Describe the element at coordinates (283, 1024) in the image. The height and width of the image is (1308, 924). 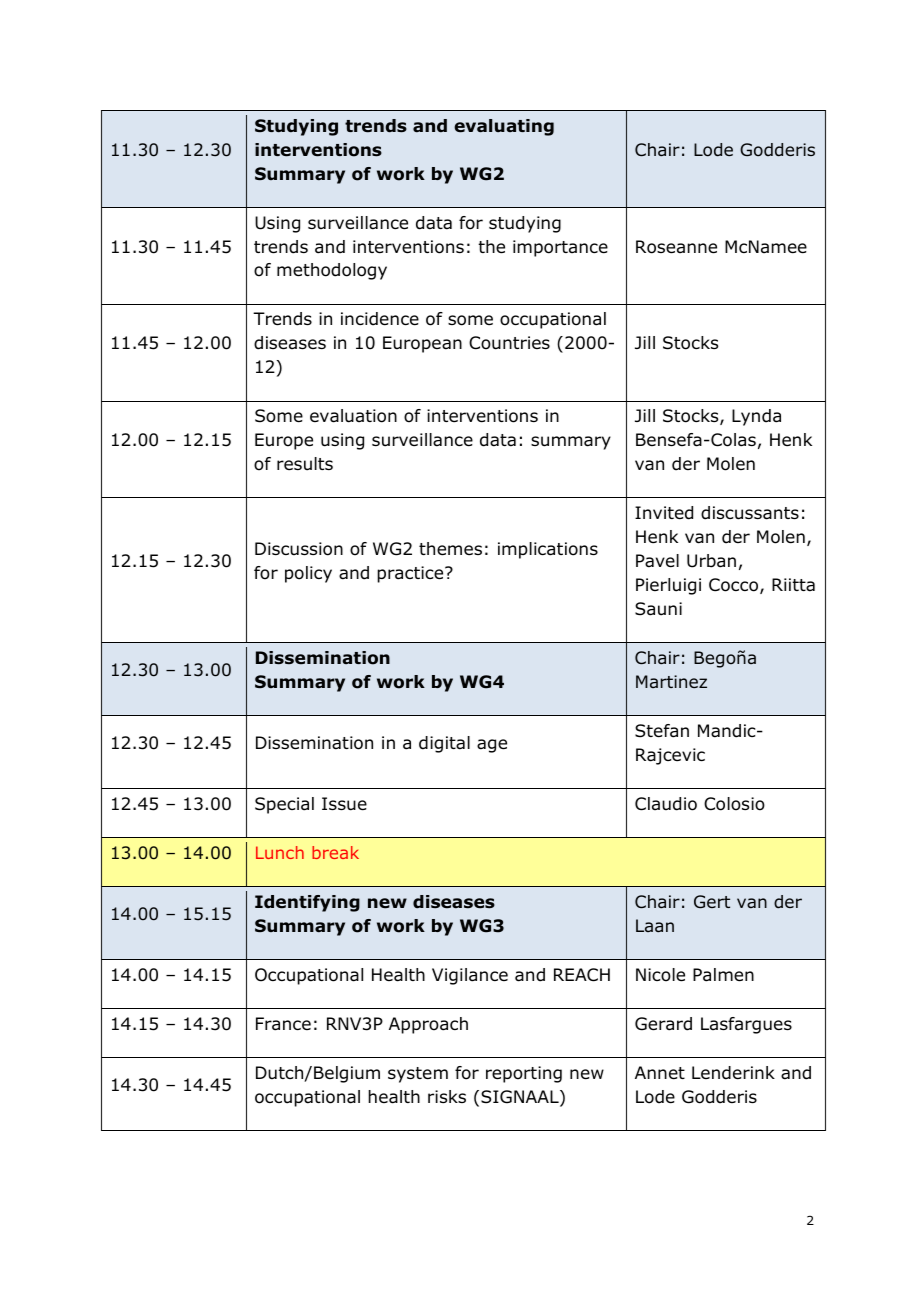
I see `France` at that location.
